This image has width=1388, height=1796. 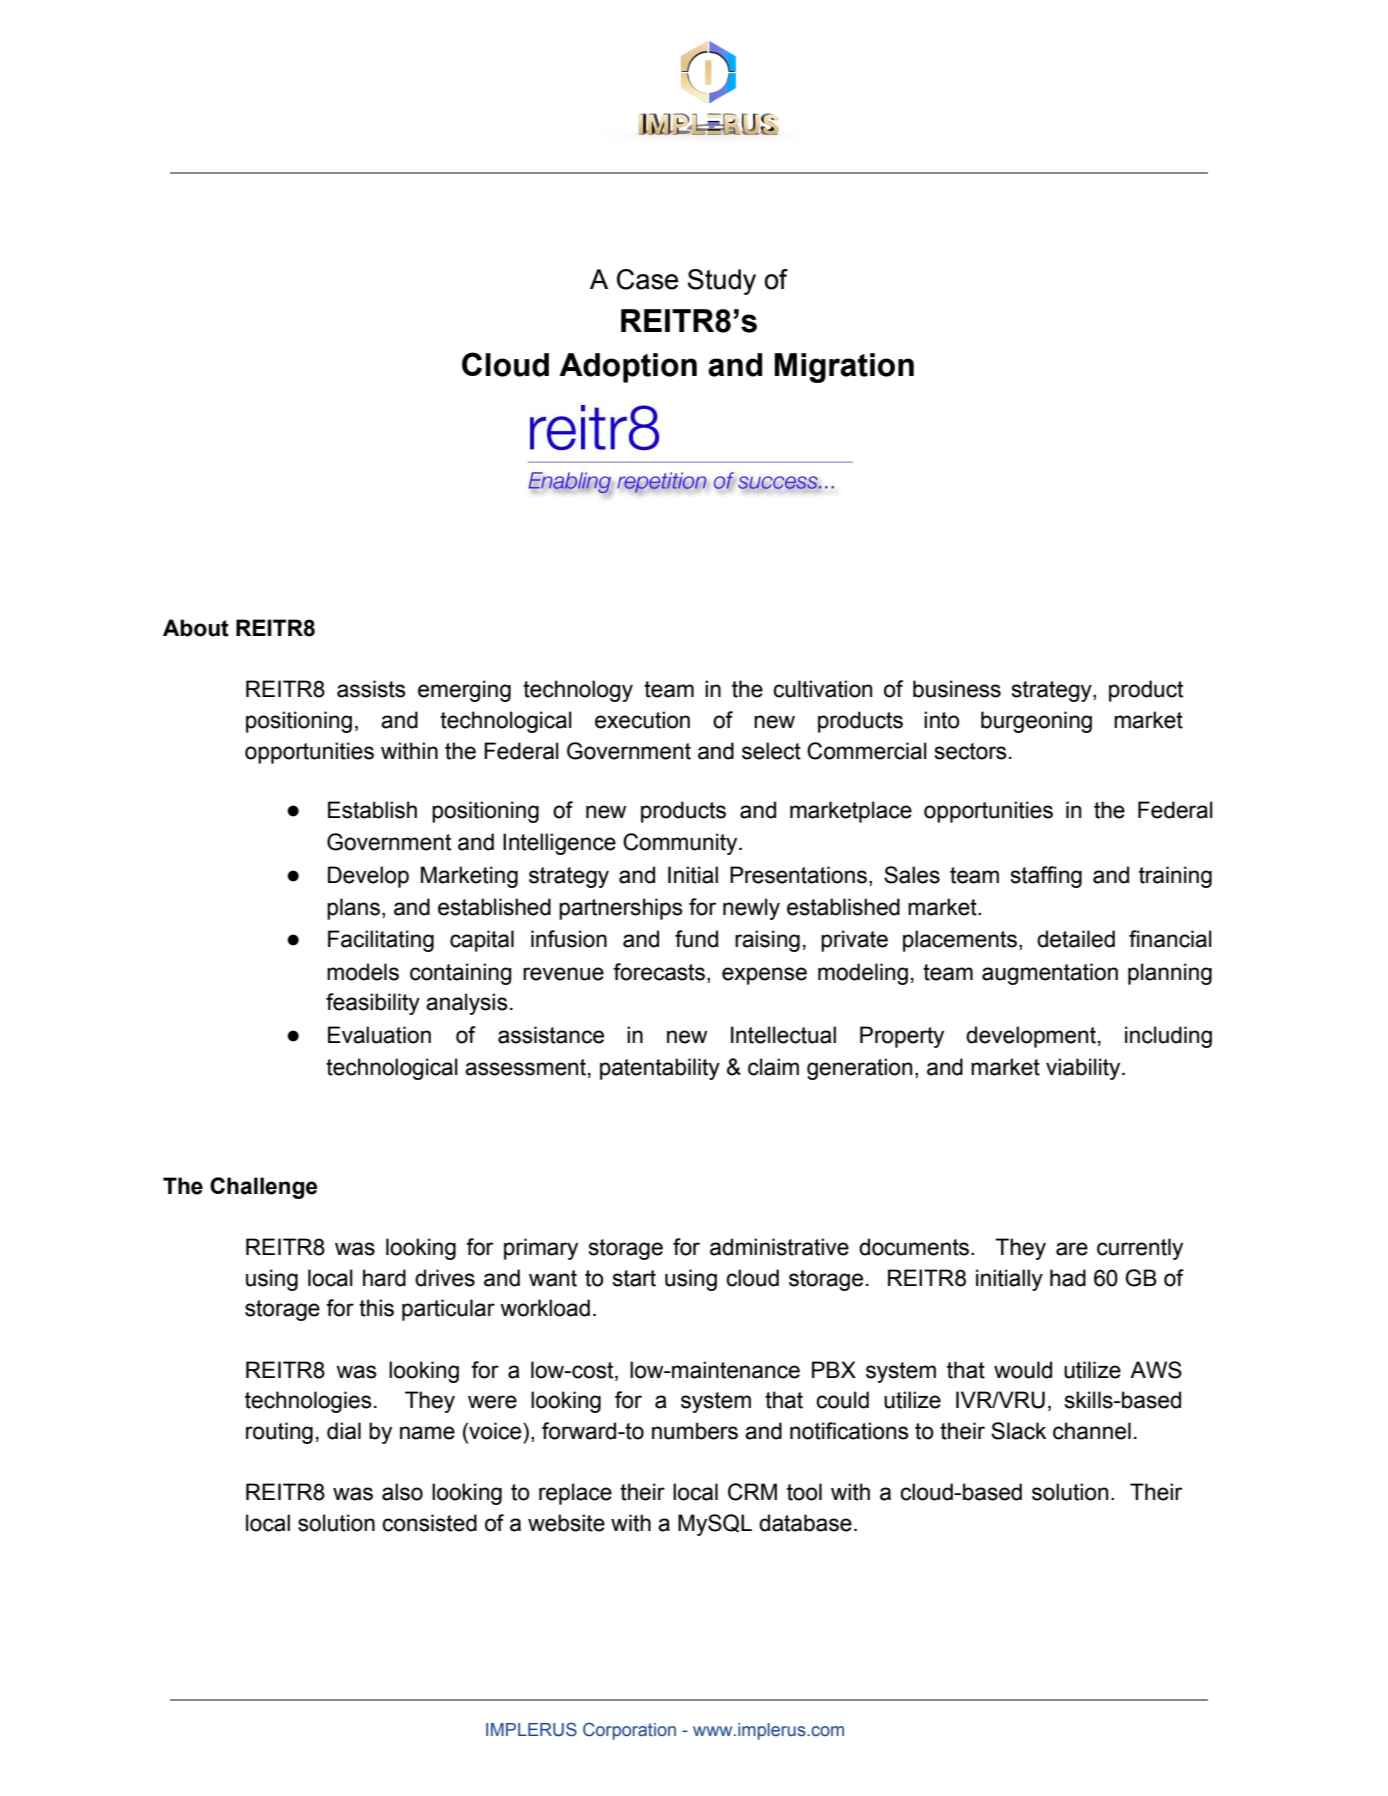 I want to click on burgeoning, so click(x=1036, y=722).
